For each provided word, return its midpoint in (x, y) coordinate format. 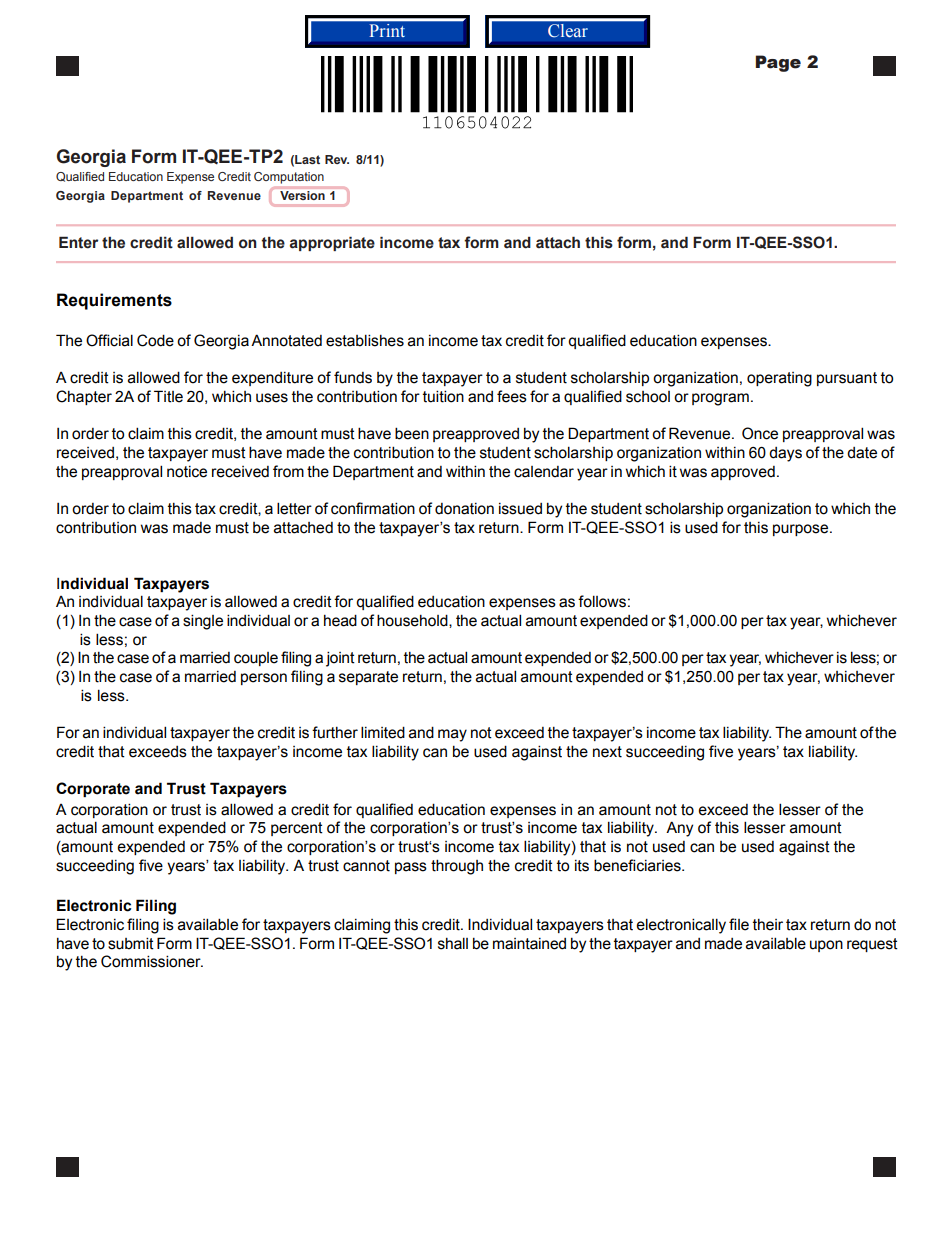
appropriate (332, 243)
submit (131, 943)
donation (464, 509)
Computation (289, 178)
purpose (802, 530)
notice (187, 472)
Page (778, 63)
